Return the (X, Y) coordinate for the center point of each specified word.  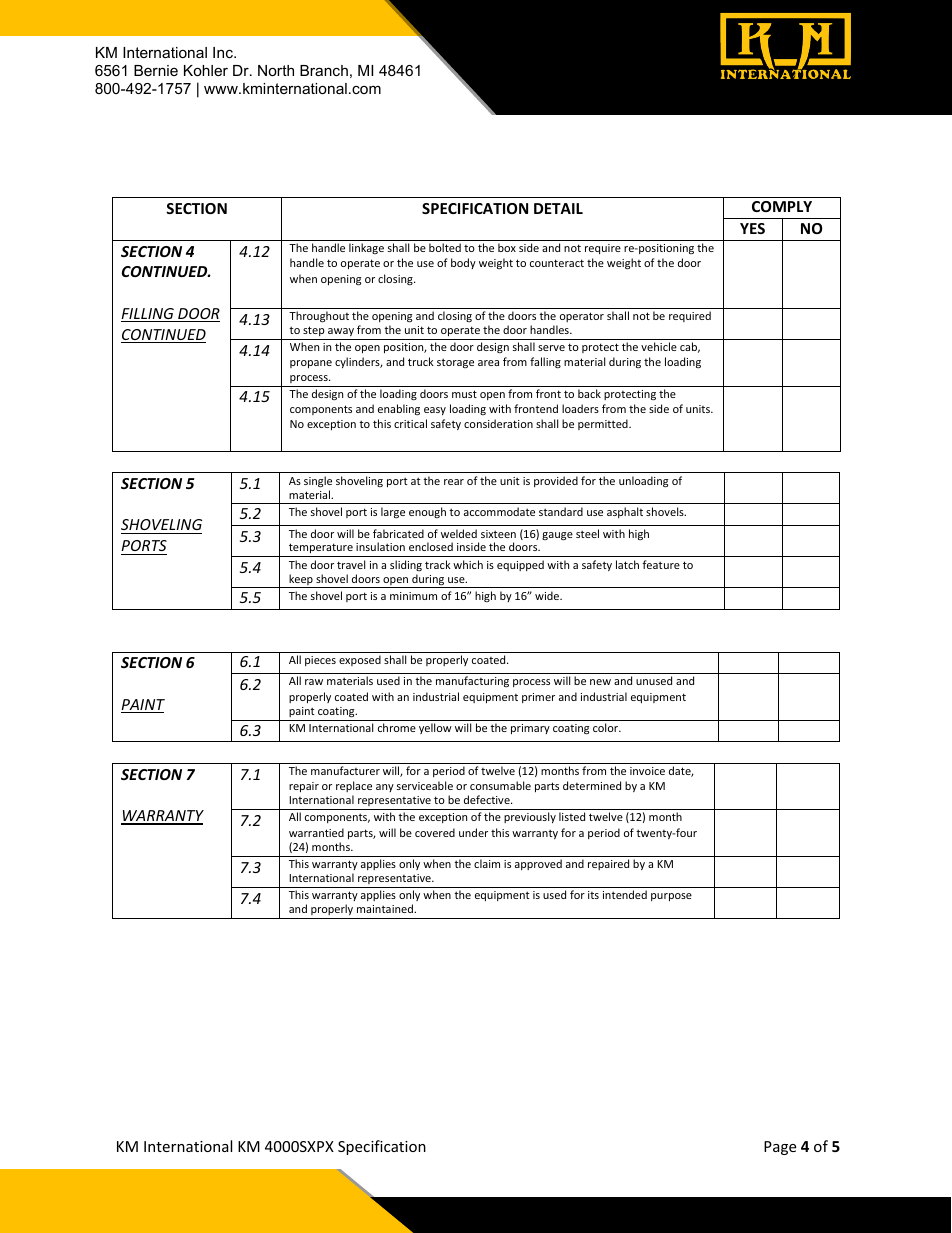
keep (301, 581)
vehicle (659, 346)
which (468, 564)
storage (455, 363)
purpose (671, 897)
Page (780, 1148)
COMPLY (782, 206)
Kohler (206, 70)
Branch (324, 70)
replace (354, 786)
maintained (386, 908)
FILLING (148, 315)
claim (487, 863)
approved (538, 864)
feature (661, 564)
